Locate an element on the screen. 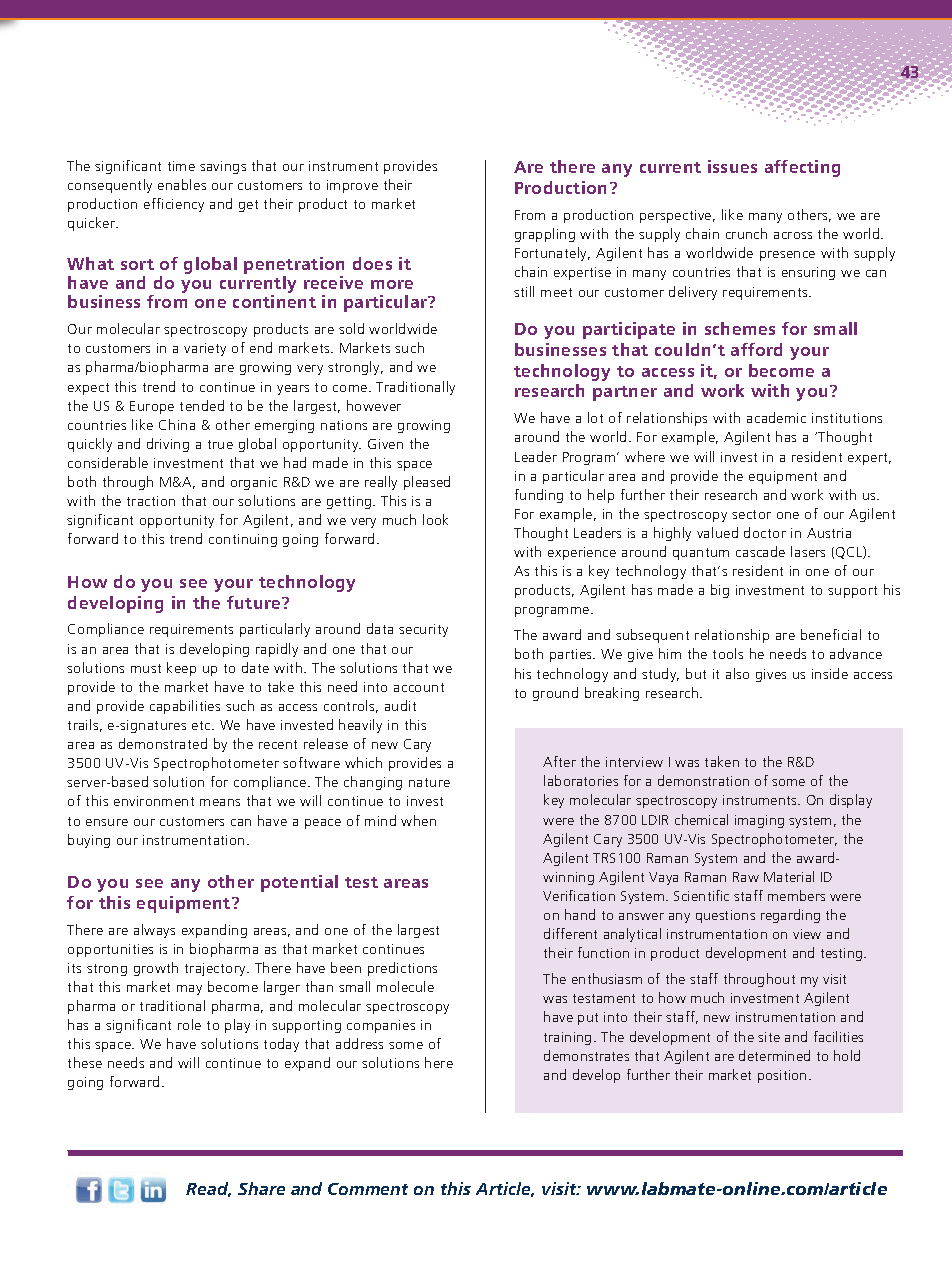 The height and width of the screenshot is (1261, 952). efficiency is located at coordinates (174, 205).
